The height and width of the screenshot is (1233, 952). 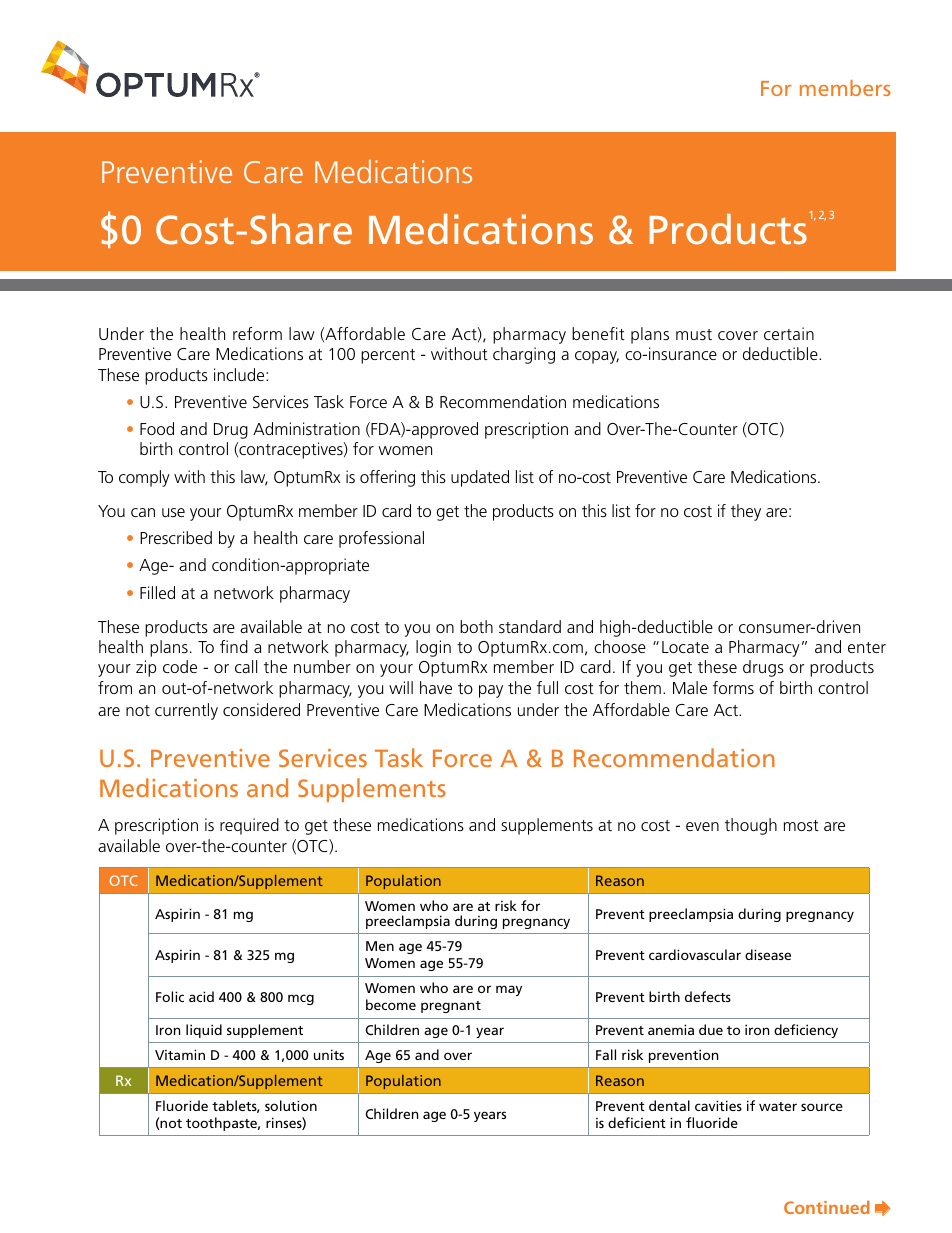 What do you see at coordinates (476, 626) in the screenshot?
I see `both` at bounding box center [476, 626].
